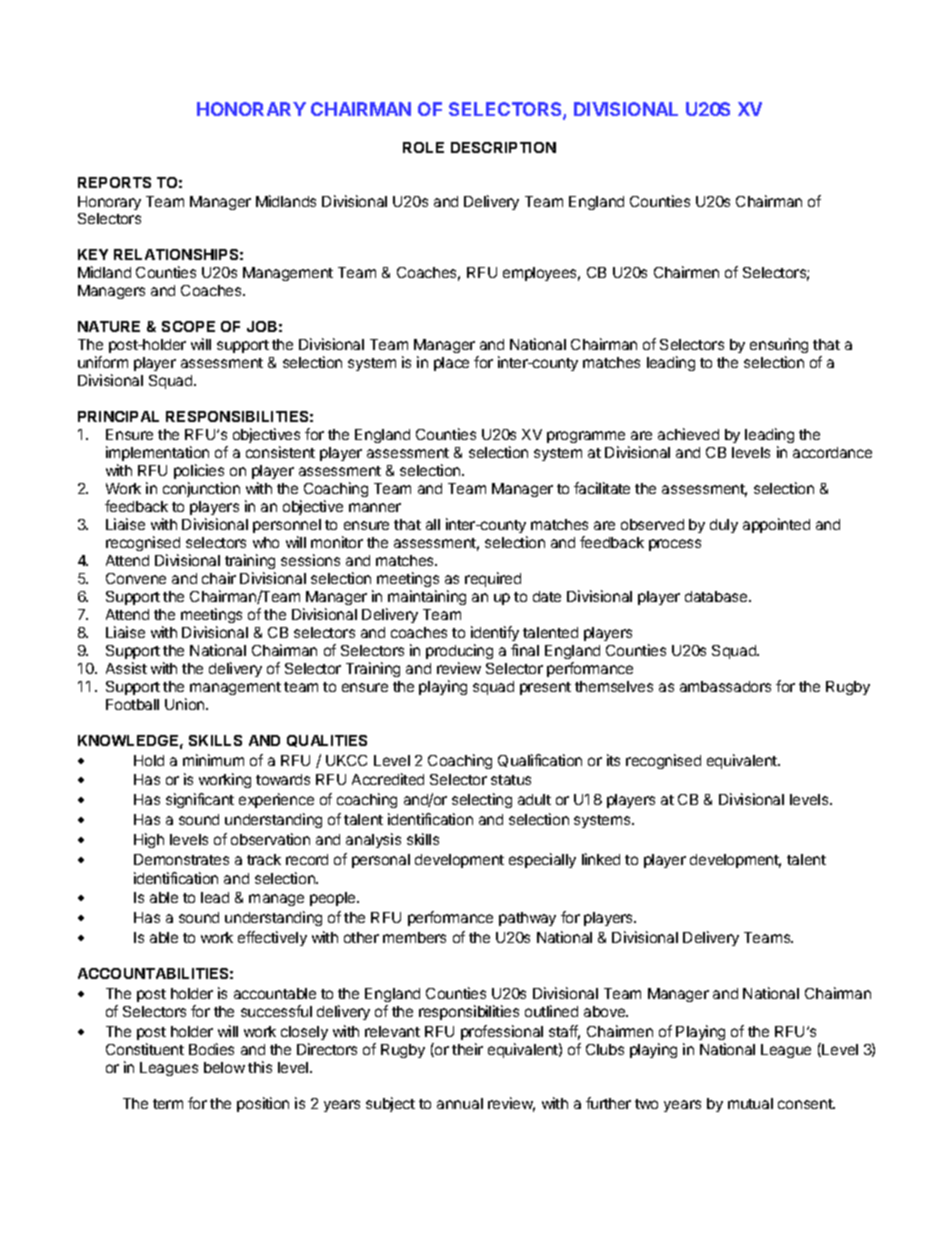 Image resolution: width=952 pixels, height=1233 pixels. I want to click on PRINCIPAL, so click(118, 416).
